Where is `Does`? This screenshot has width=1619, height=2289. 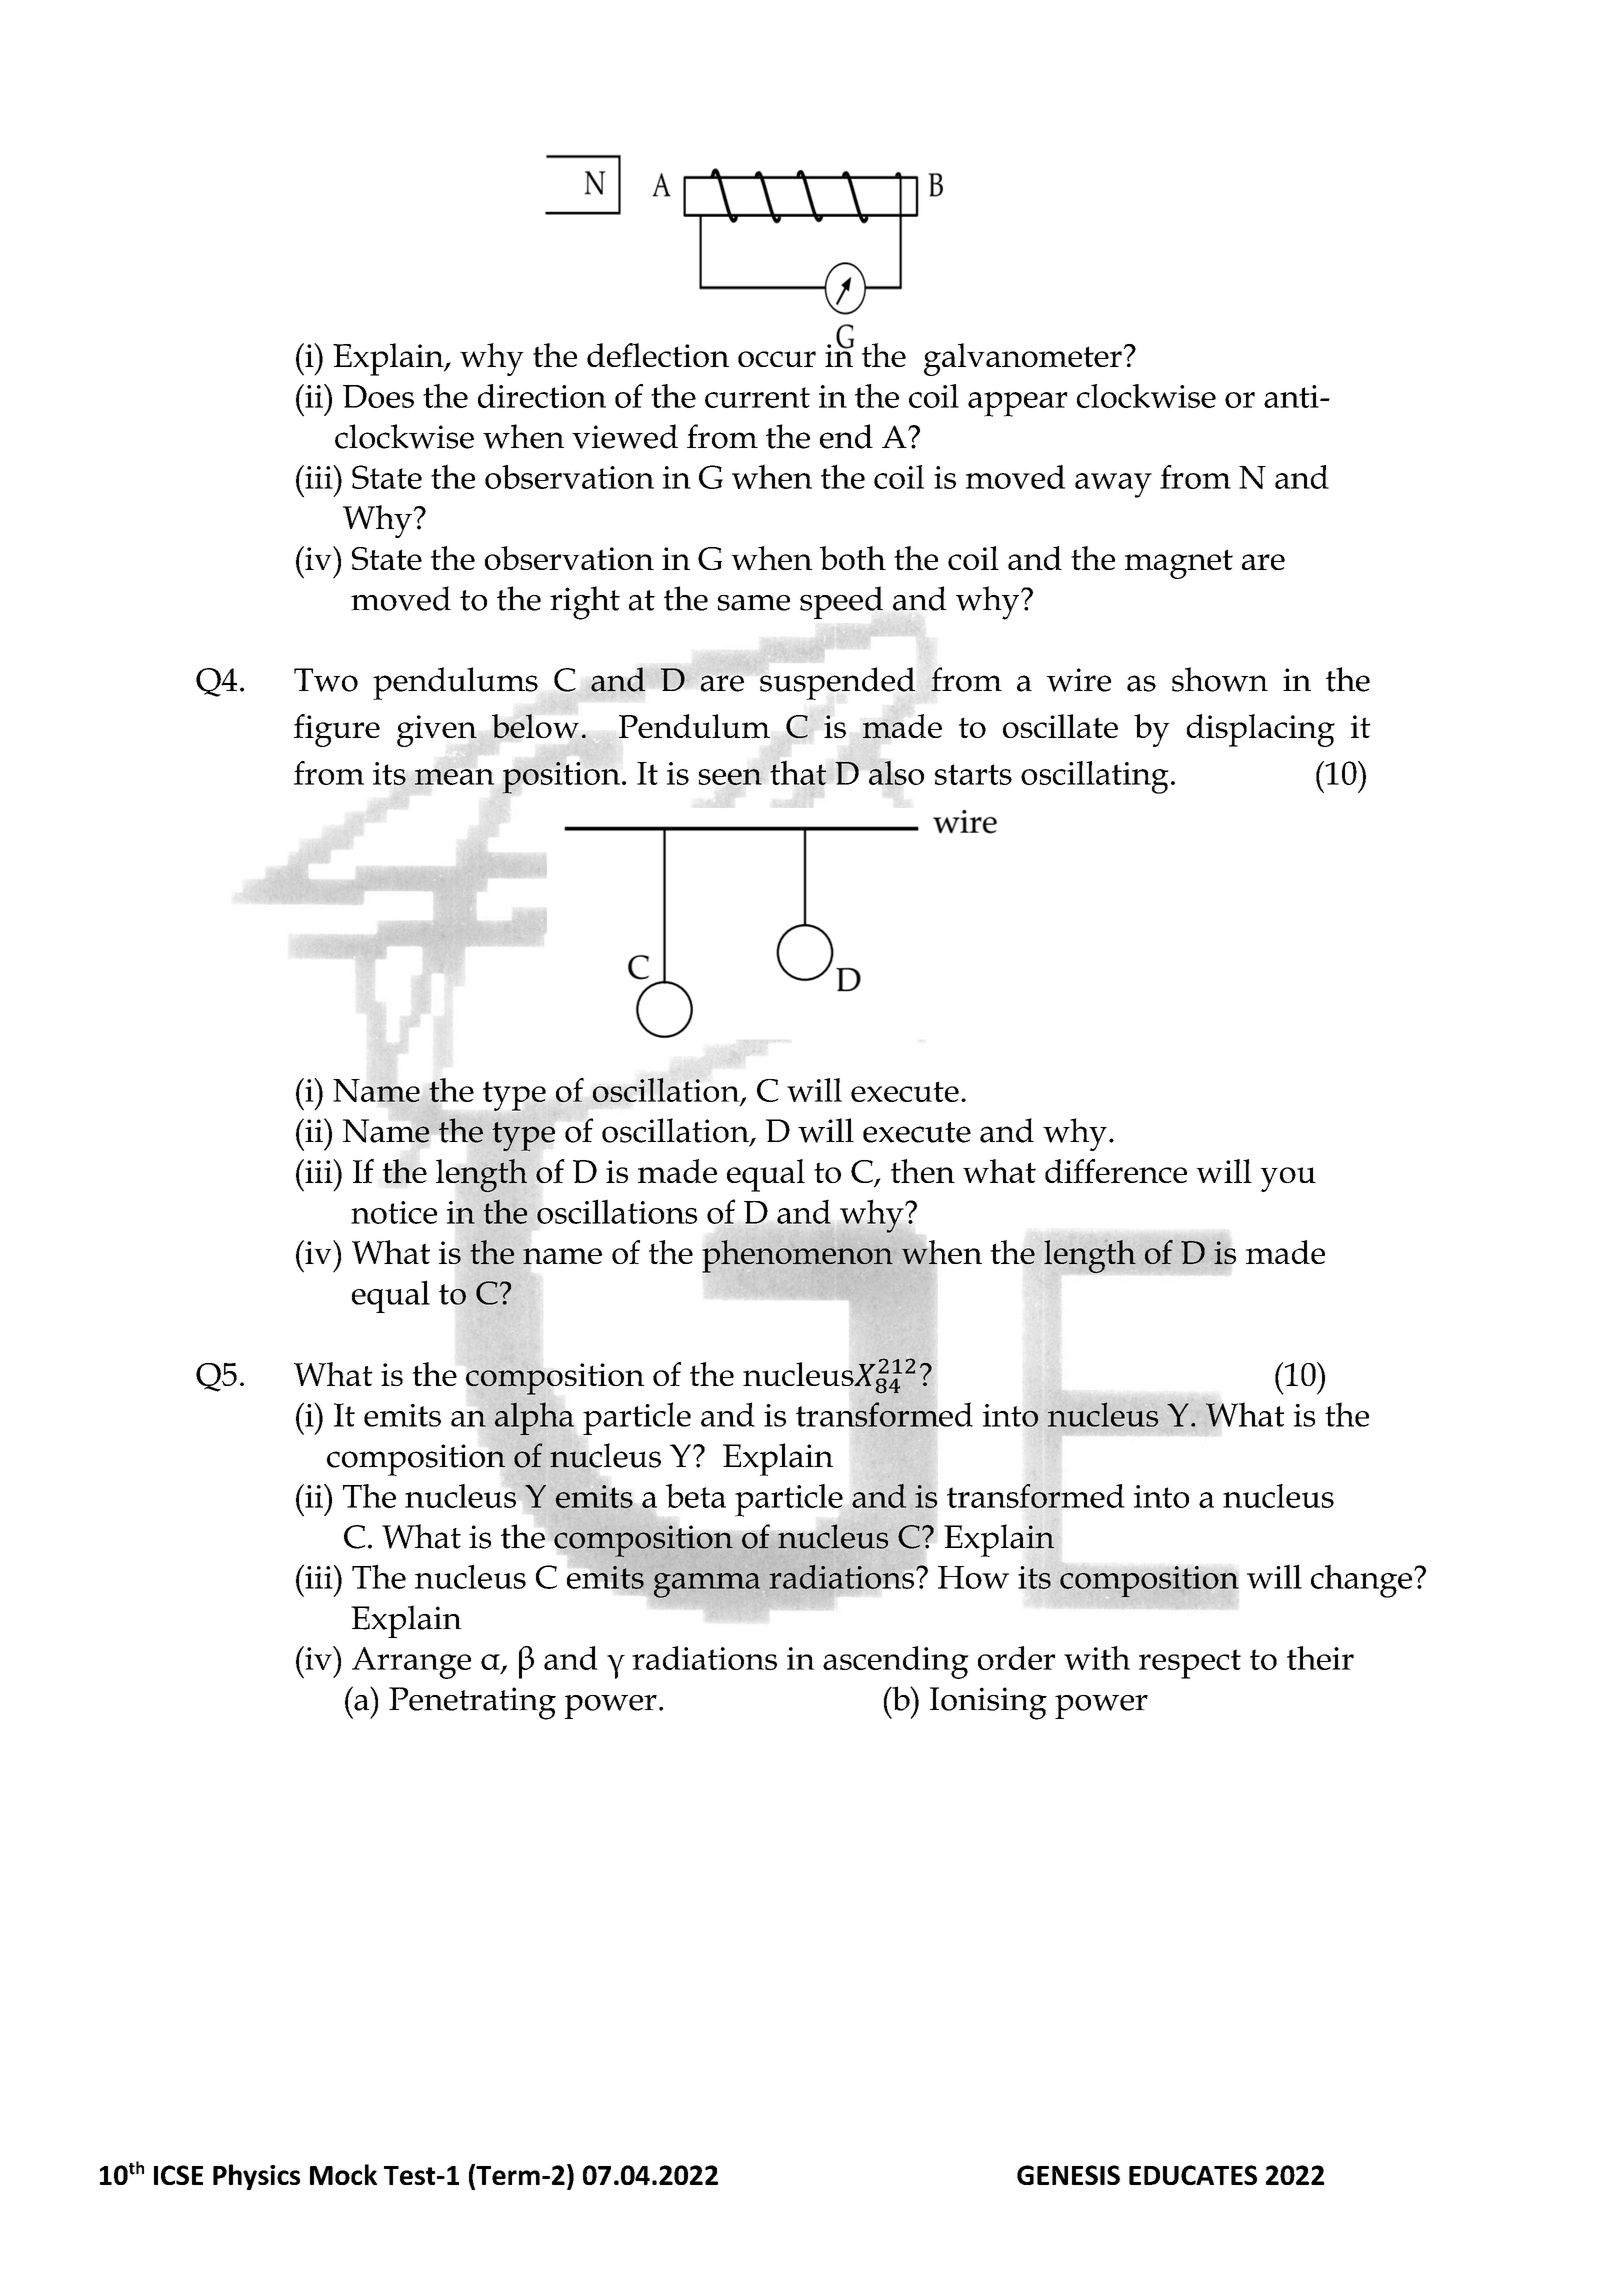 Does is located at coordinates (378, 396).
